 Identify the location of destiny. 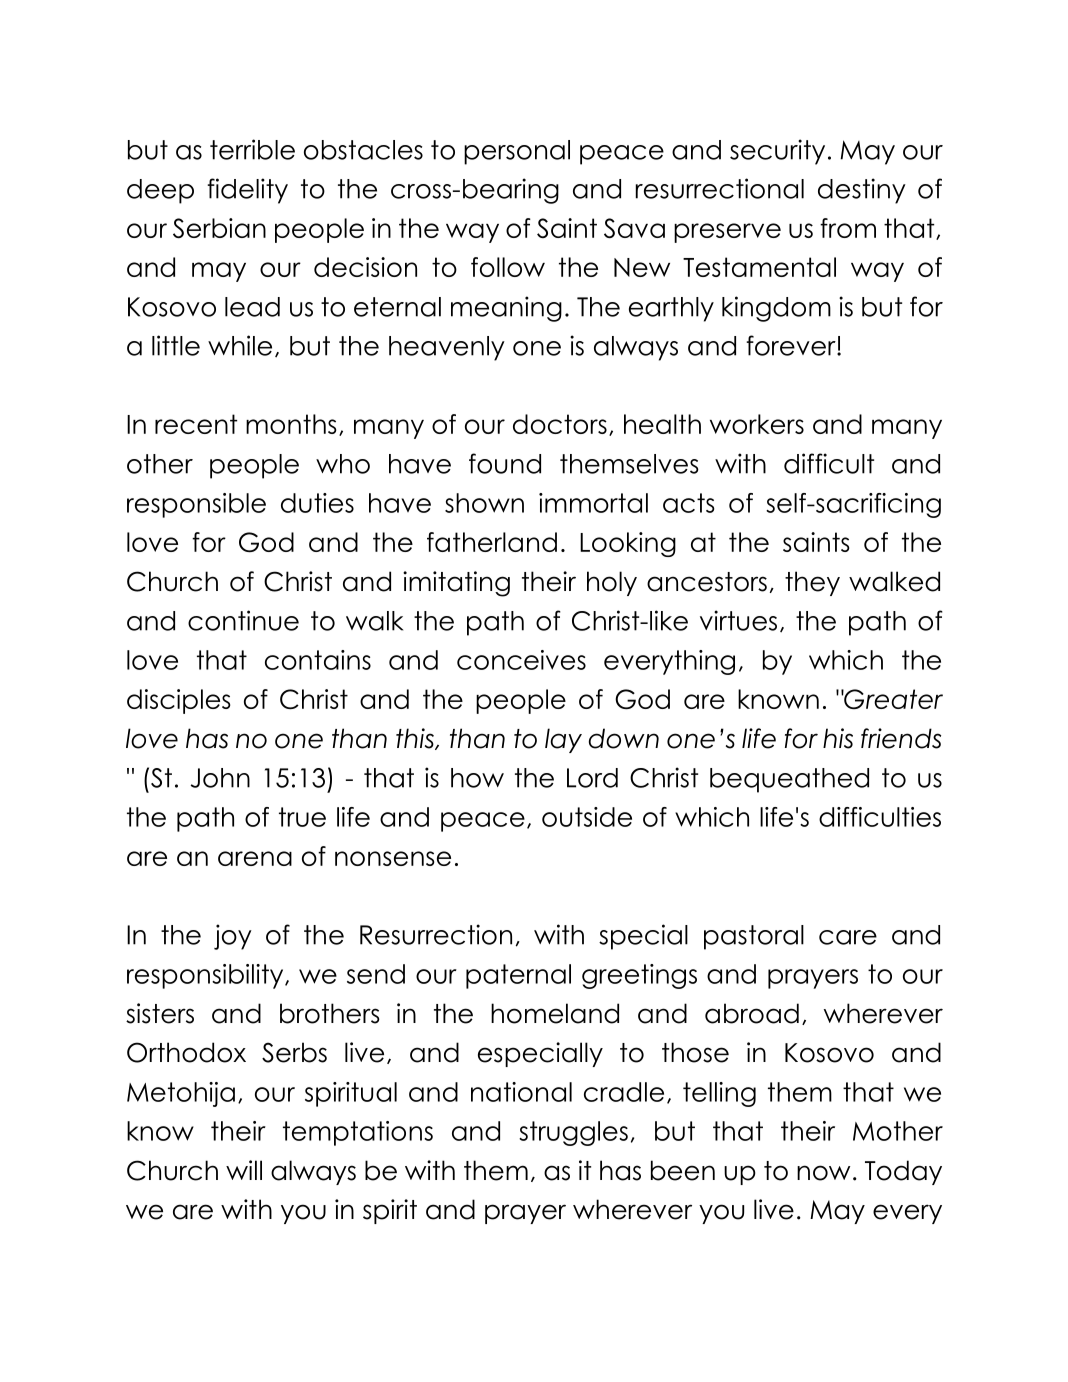
(862, 191).
